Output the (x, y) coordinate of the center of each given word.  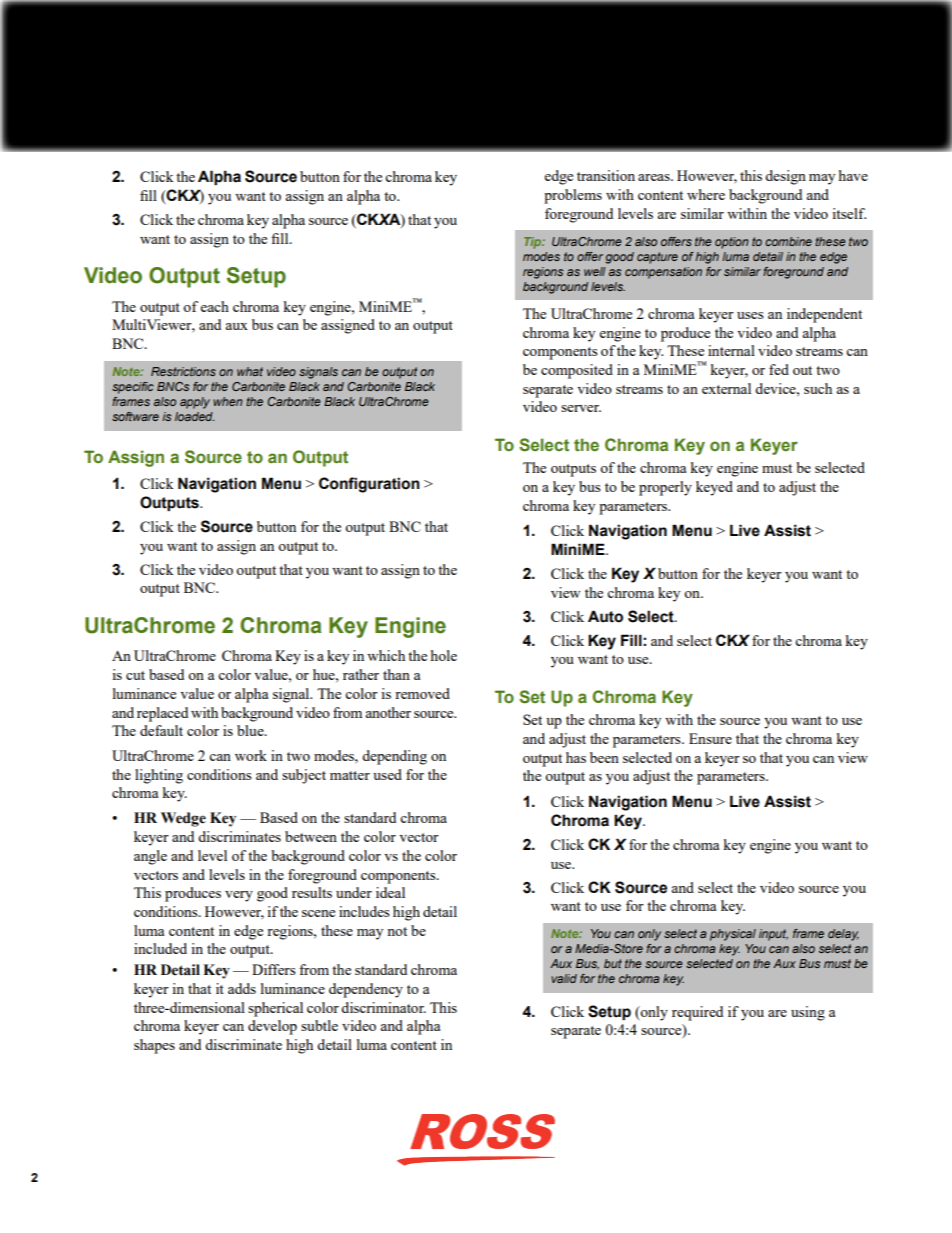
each (215, 306)
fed (779, 369)
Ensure (710, 738)
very (239, 896)
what (250, 371)
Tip (533, 243)
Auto (605, 616)
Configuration (369, 485)
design (785, 177)
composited (577, 371)
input (773, 935)
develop (272, 1027)
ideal (390, 892)
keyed (714, 488)
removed (422, 693)
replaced (162, 714)
